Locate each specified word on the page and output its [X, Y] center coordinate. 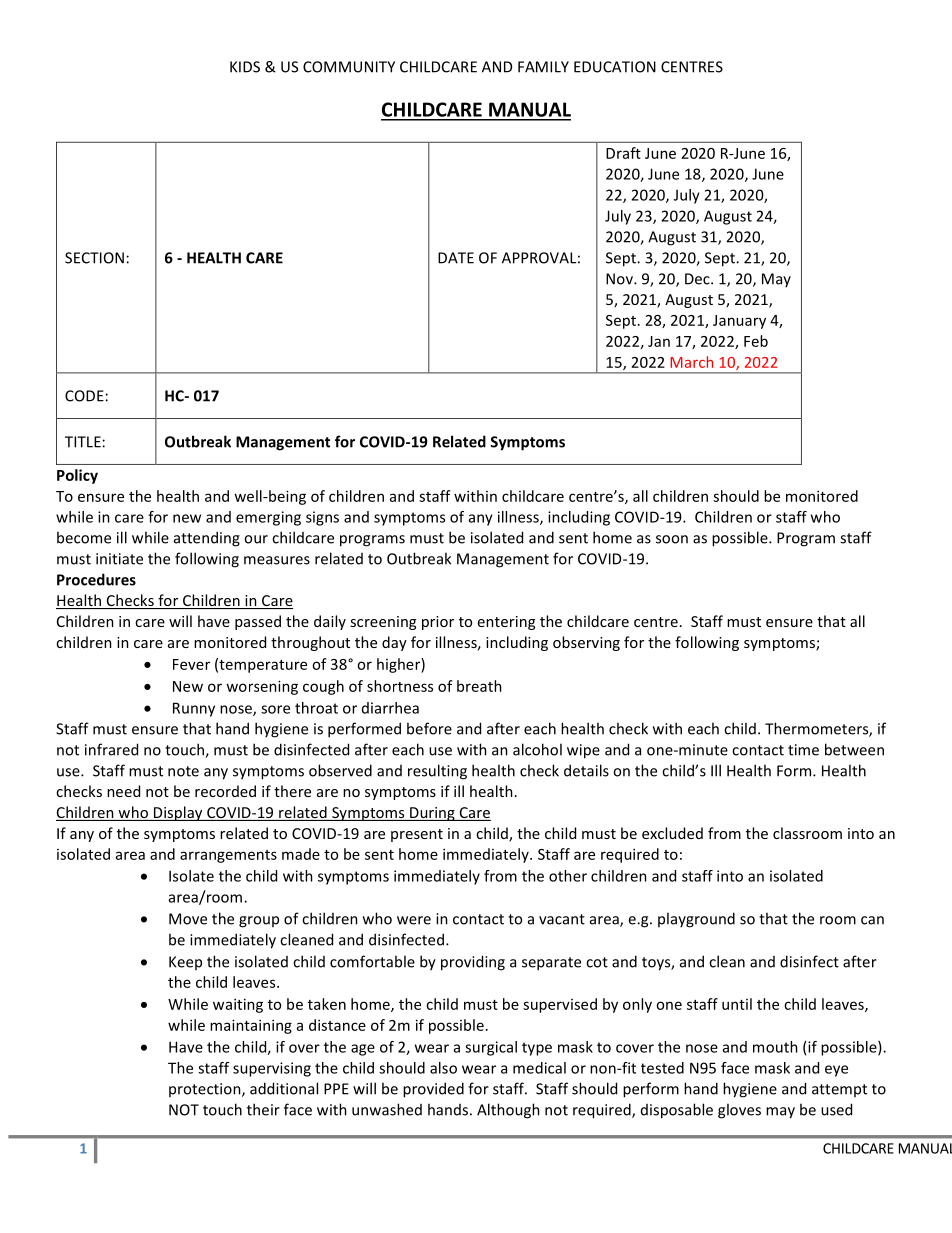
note [183, 771]
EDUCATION [615, 67]
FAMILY [543, 67]
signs [322, 518]
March [691, 362]
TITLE [83, 442]
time [803, 750]
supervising [272, 1069]
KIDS [245, 67]
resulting [437, 772]
